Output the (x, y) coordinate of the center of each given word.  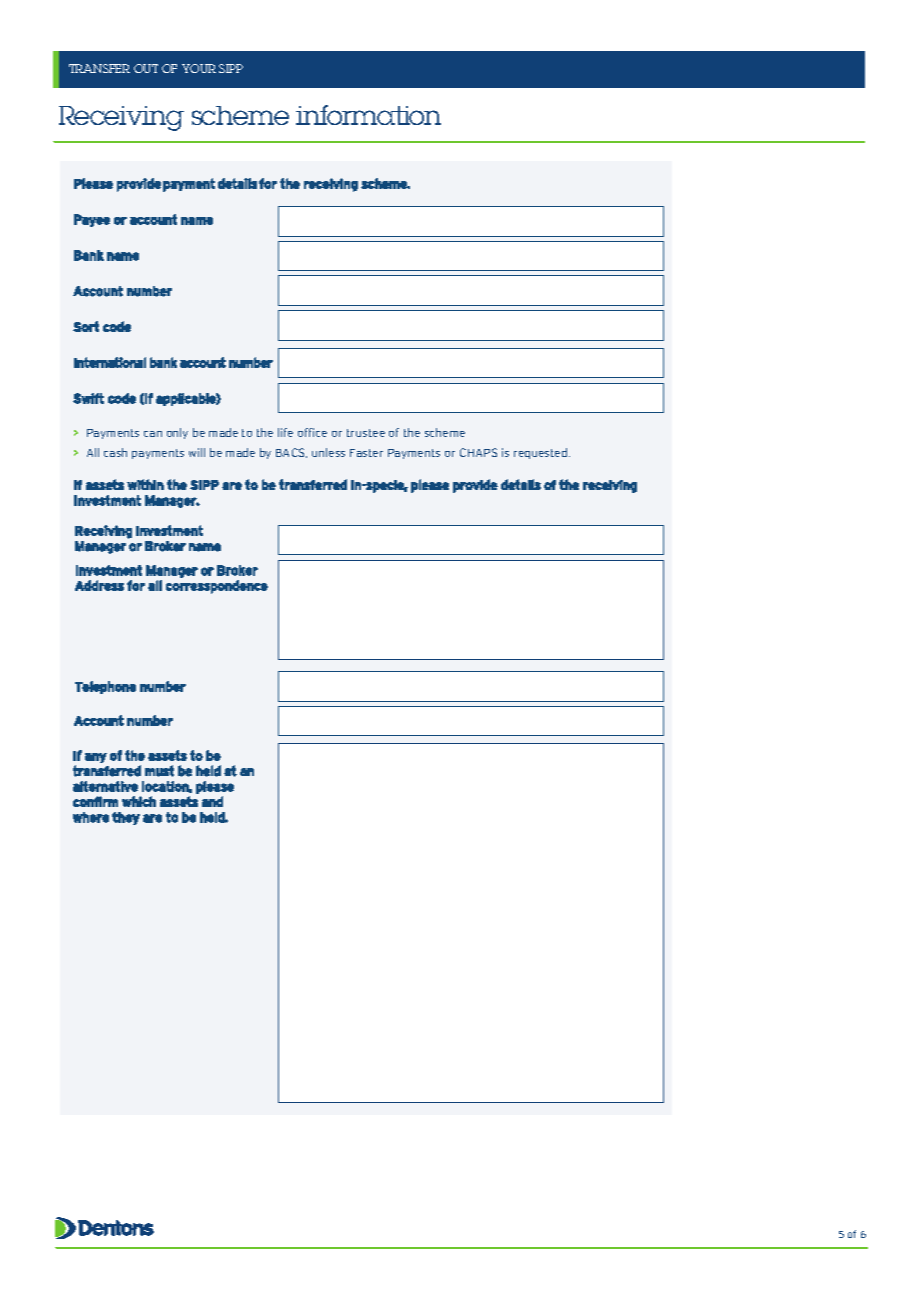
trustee (366, 433)
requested (542, 453)
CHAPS (478, 452)
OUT (146, 68)
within (145, 484)
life (285, 432)
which (139, 801)
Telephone (105, 687)
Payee (92, 220)
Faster (366, 453)
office (312, 432)
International (110, 362)
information (368, 115)
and (212, 801)
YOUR (199, 68)
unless (328, 452)
